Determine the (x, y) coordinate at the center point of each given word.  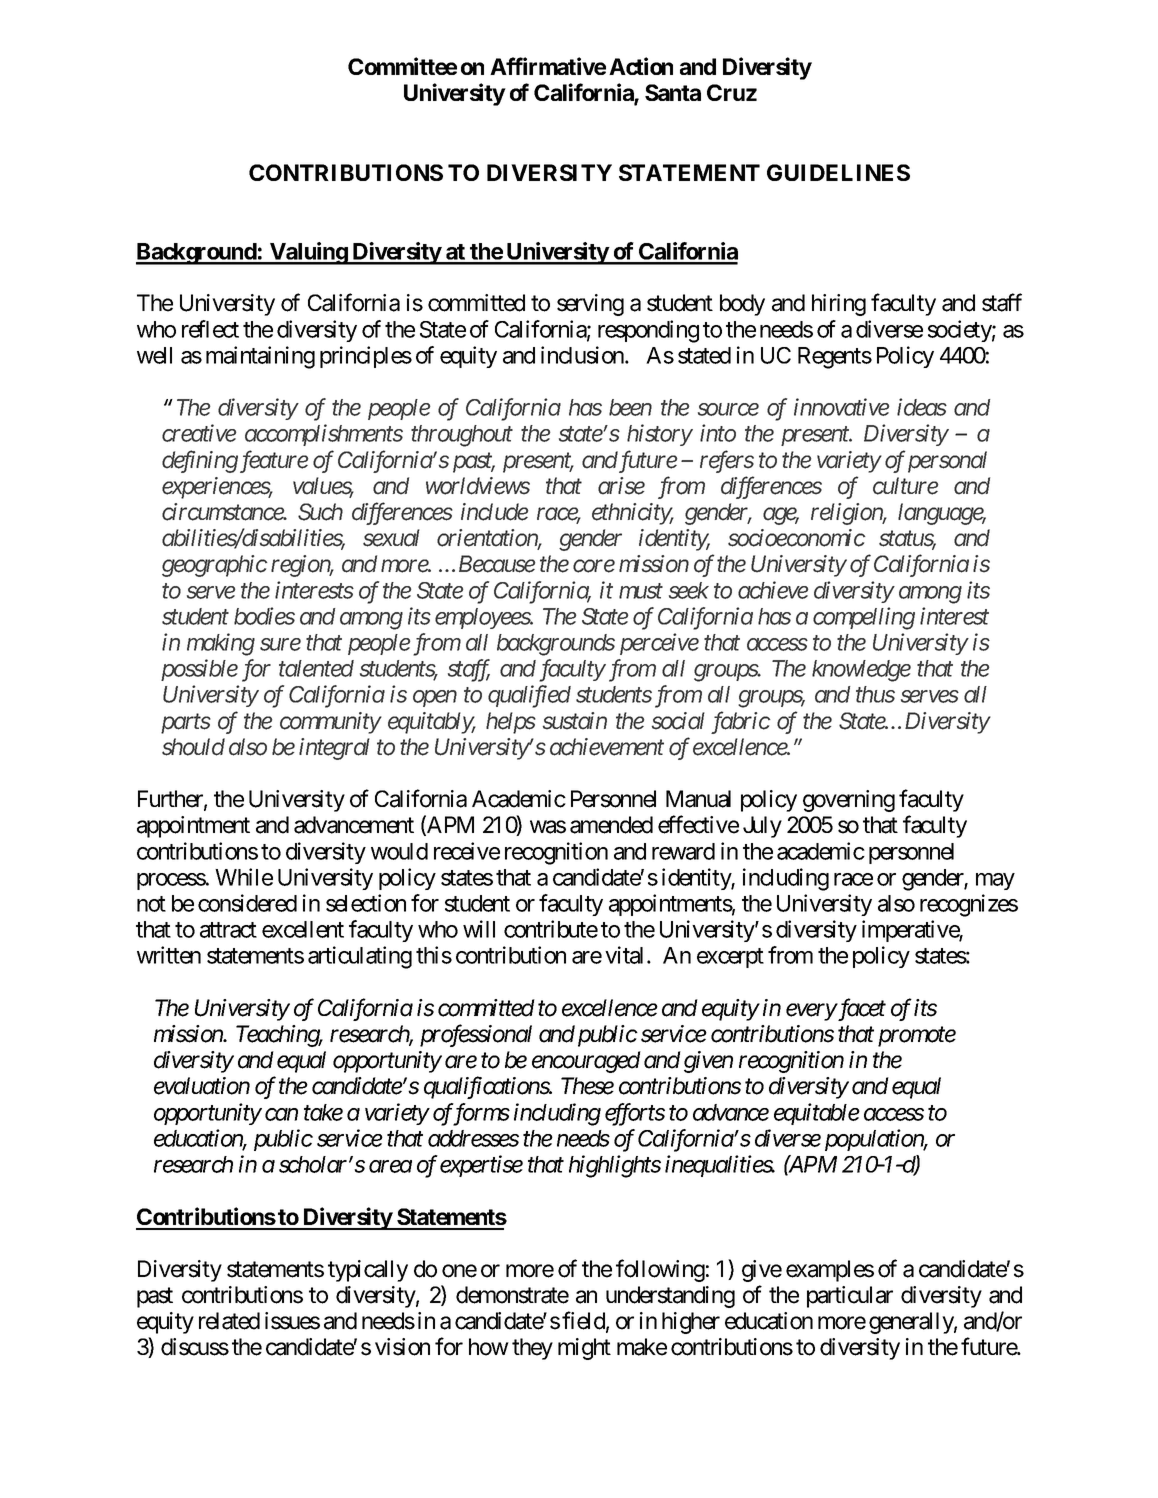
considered (247, 903)
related (229, 1321)
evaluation (202, 1086)
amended (611, 825)
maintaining (260, 357)
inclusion (583, 355)
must (641, 591)
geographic (214, 566)
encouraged (586, 1062)
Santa (673, 92)
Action (641, 66)
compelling (864, 618)
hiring (839, 305)
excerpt (730, 958)
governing (849, 801)
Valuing (308, 253)
